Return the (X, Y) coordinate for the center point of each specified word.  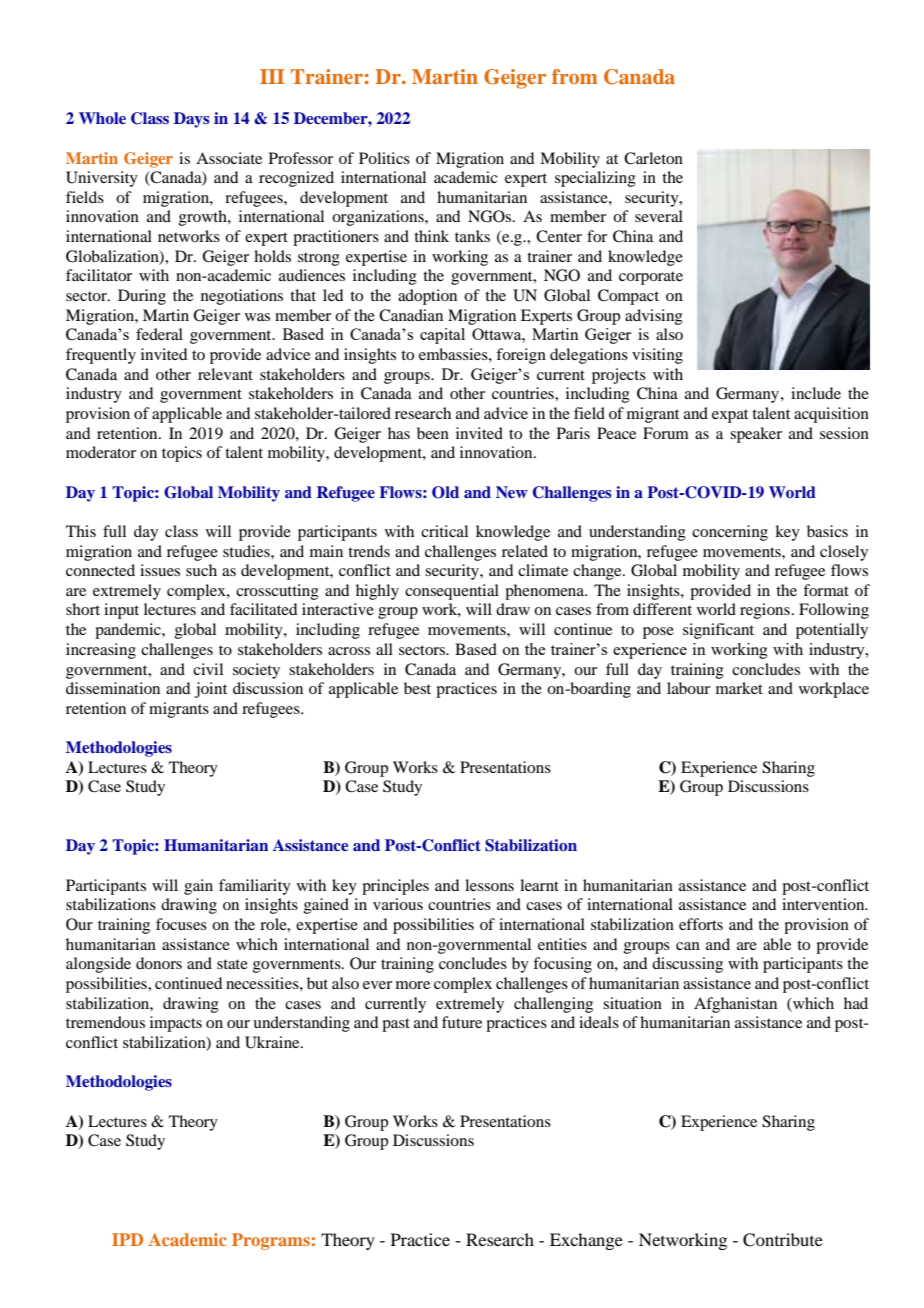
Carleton (653, 158)
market (739, 688)
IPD (127, 1239)
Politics (384, 158)
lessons (489, 885)
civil (208, 669)
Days (192, 120)
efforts (701, 924)
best (417, 688)
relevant (225, 374)
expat (730, 416)
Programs (271, 1241)
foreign (521, 356)
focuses (181, 924)
